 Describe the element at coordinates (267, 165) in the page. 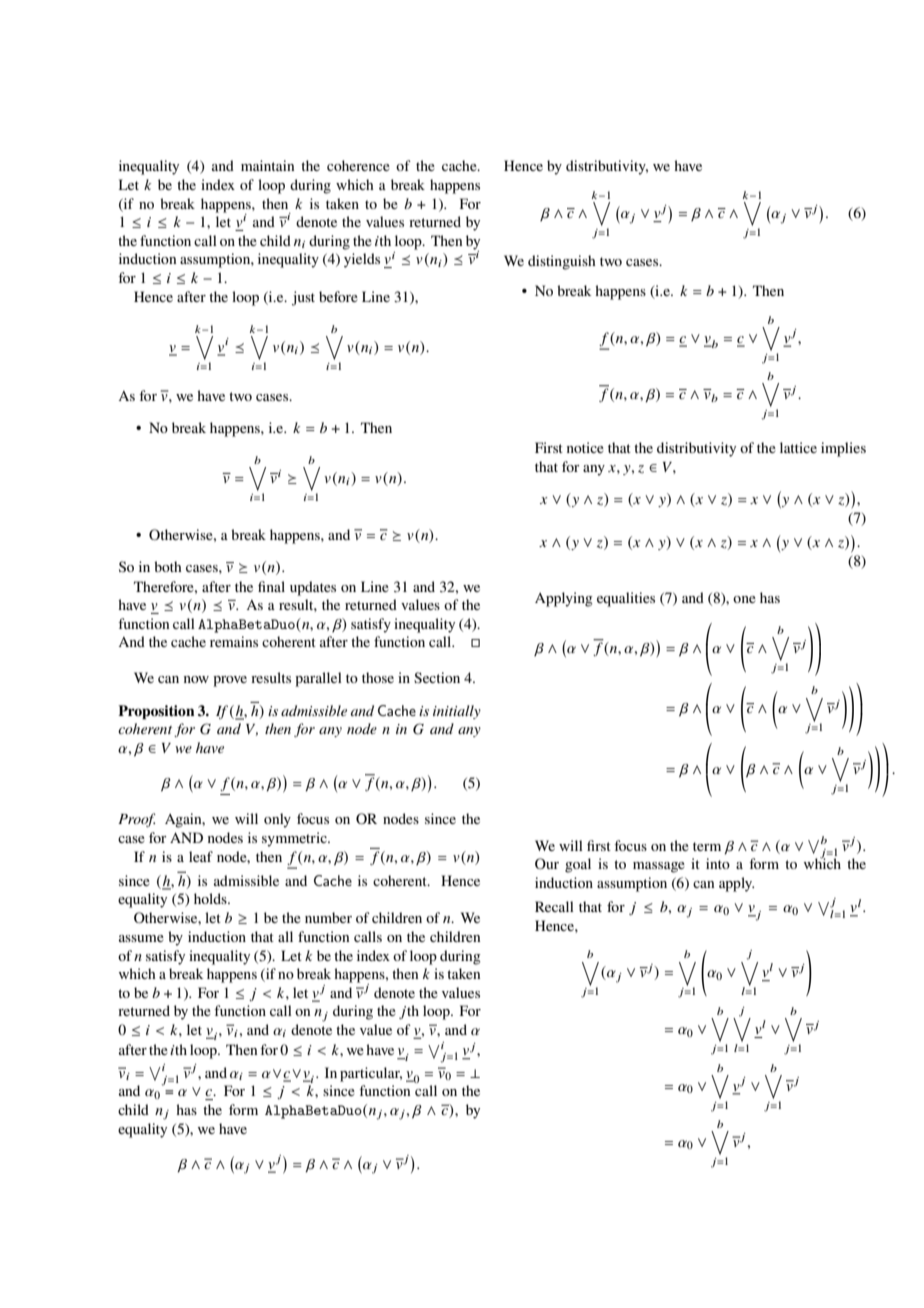

I see `maintain` at that location.
